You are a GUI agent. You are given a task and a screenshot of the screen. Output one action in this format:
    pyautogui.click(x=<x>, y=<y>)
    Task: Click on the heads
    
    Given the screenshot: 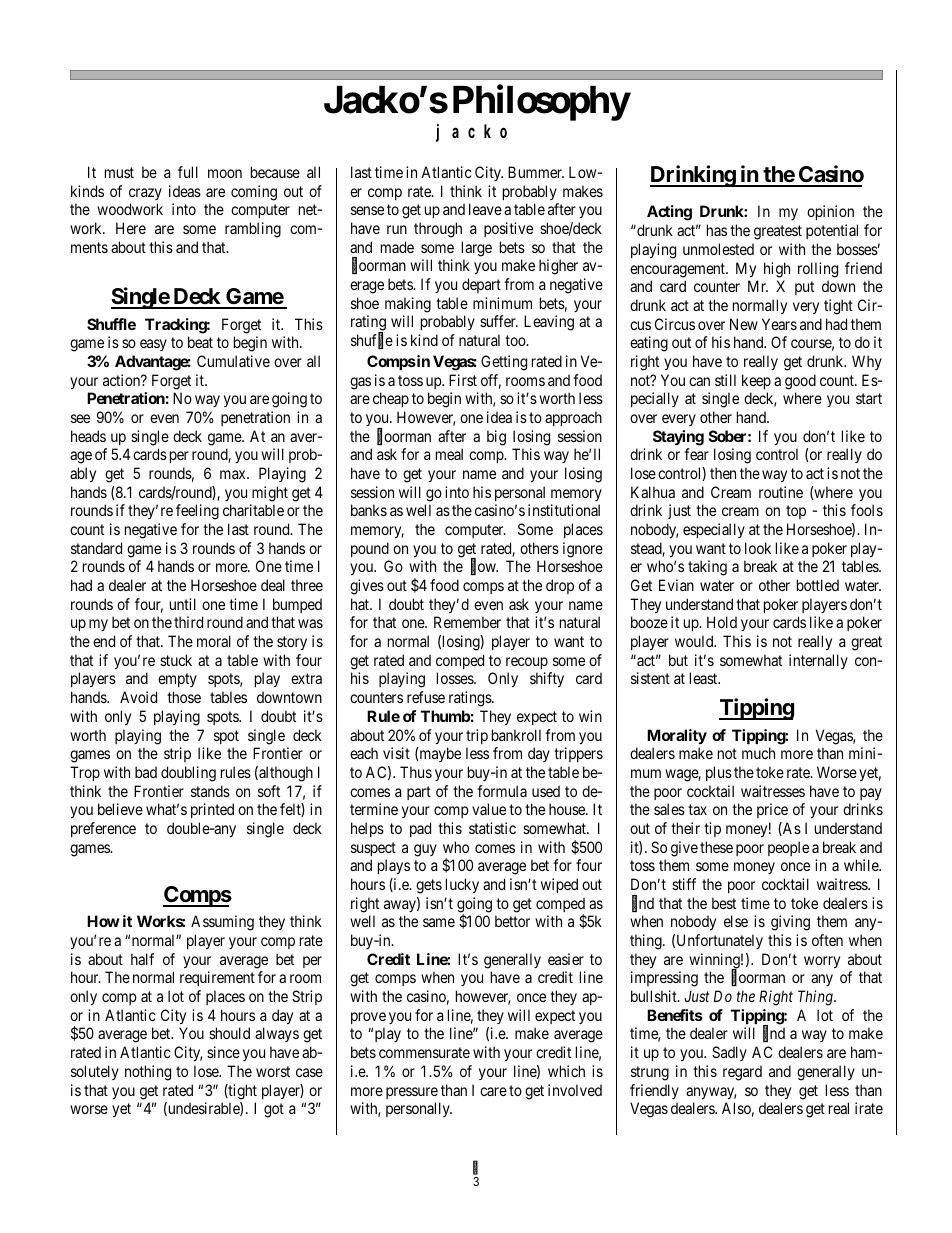 What is the action you would take?
    pyautogui.click(x=88, y=436)
